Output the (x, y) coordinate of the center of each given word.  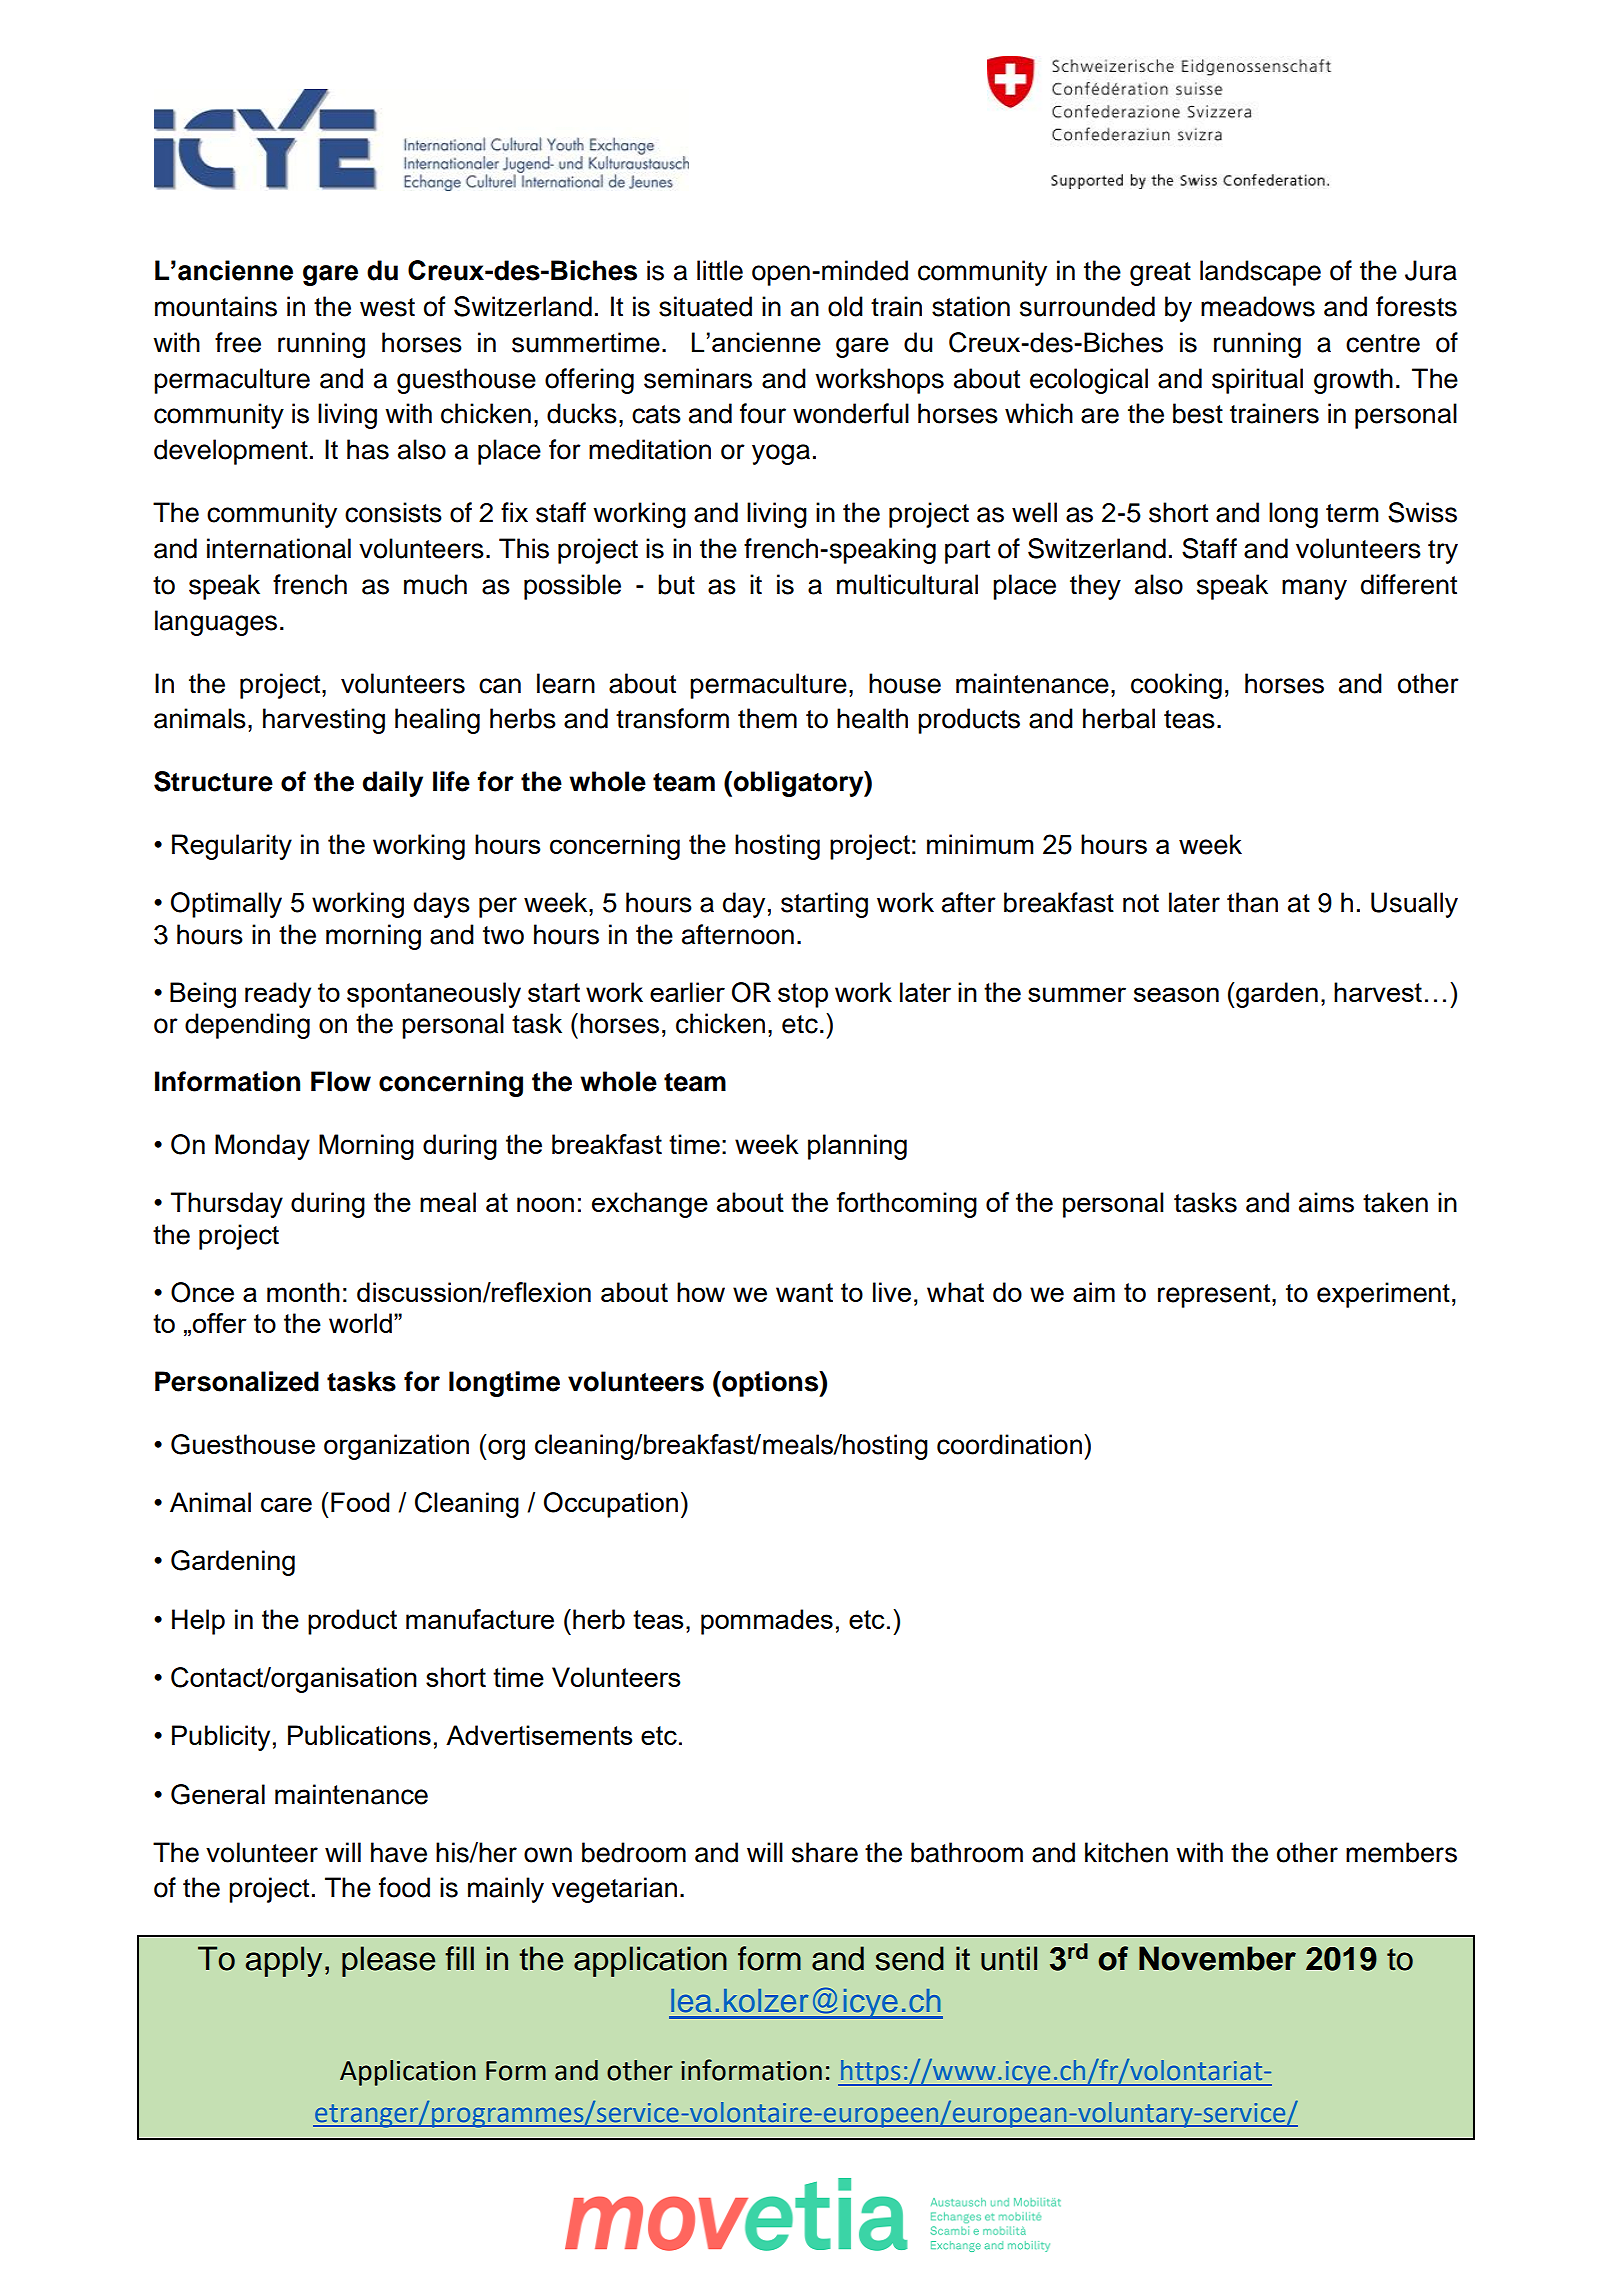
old (845, 306)
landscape (1260, 273)
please (388, 1961)
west (387, 307)
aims (1326, 1202)
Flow (341, 1081)
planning (857, 1147)
